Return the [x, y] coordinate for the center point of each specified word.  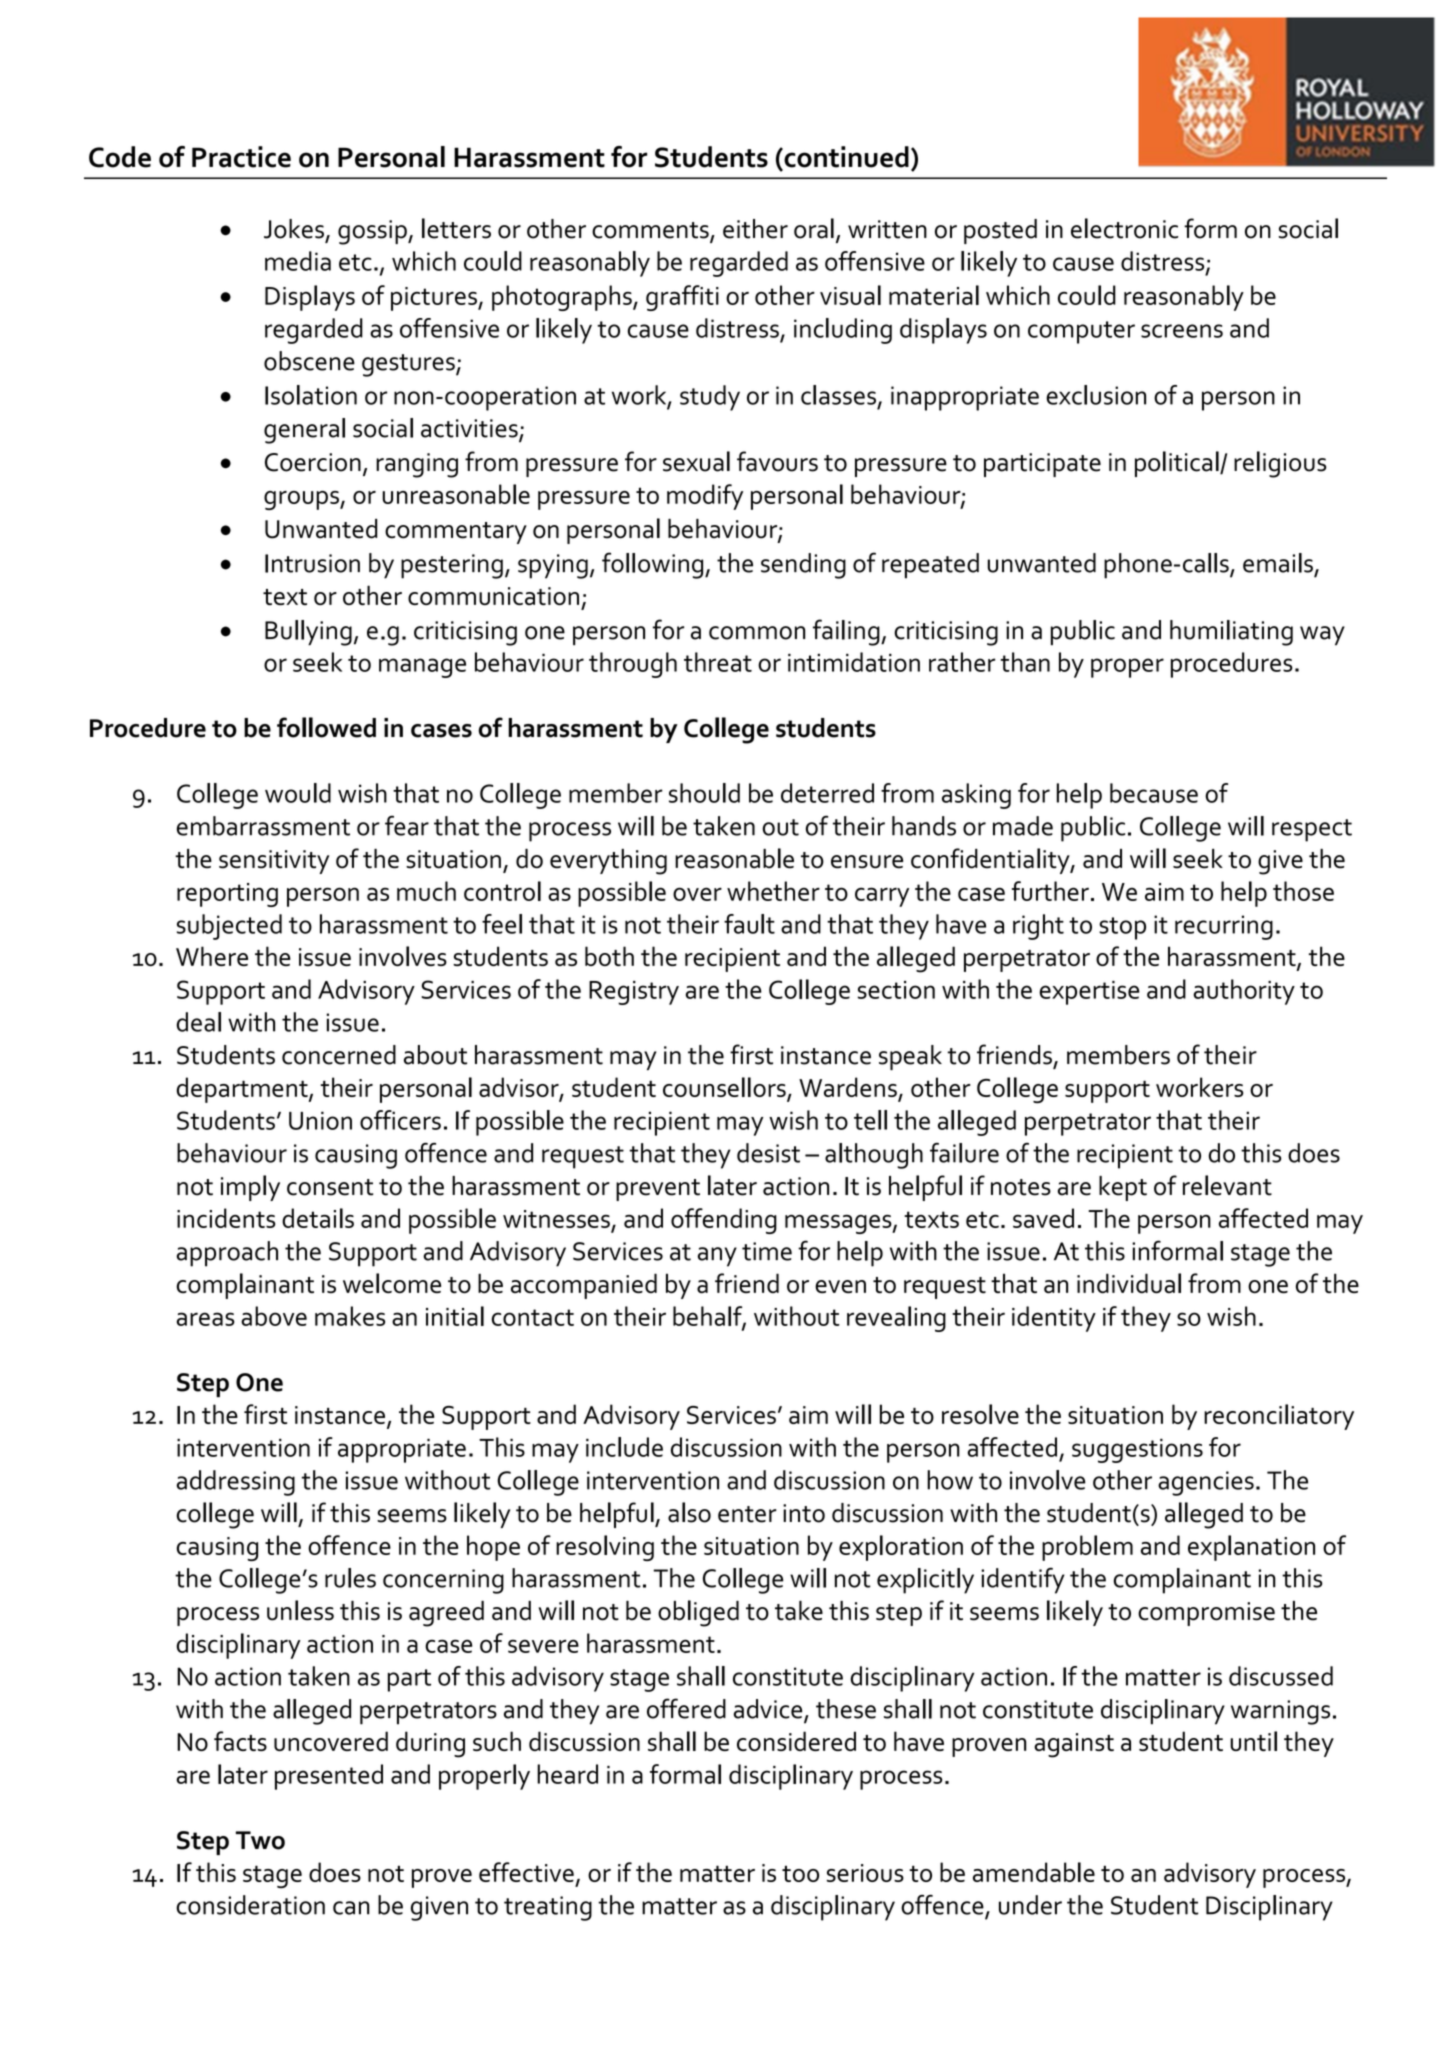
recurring [1224, 927]
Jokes [294, 229]
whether [773, 891]
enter [747, 1514]
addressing [235, 1483]
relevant [1227, 1185]
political [1178, 464]
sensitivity [274, 862]
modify [705, 497]
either [755, 229]
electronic [1124, 228]
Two [260, 1840]
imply [250, 1188]
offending [724, 1221]
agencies [1206, 1483]
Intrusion [312, 563]
